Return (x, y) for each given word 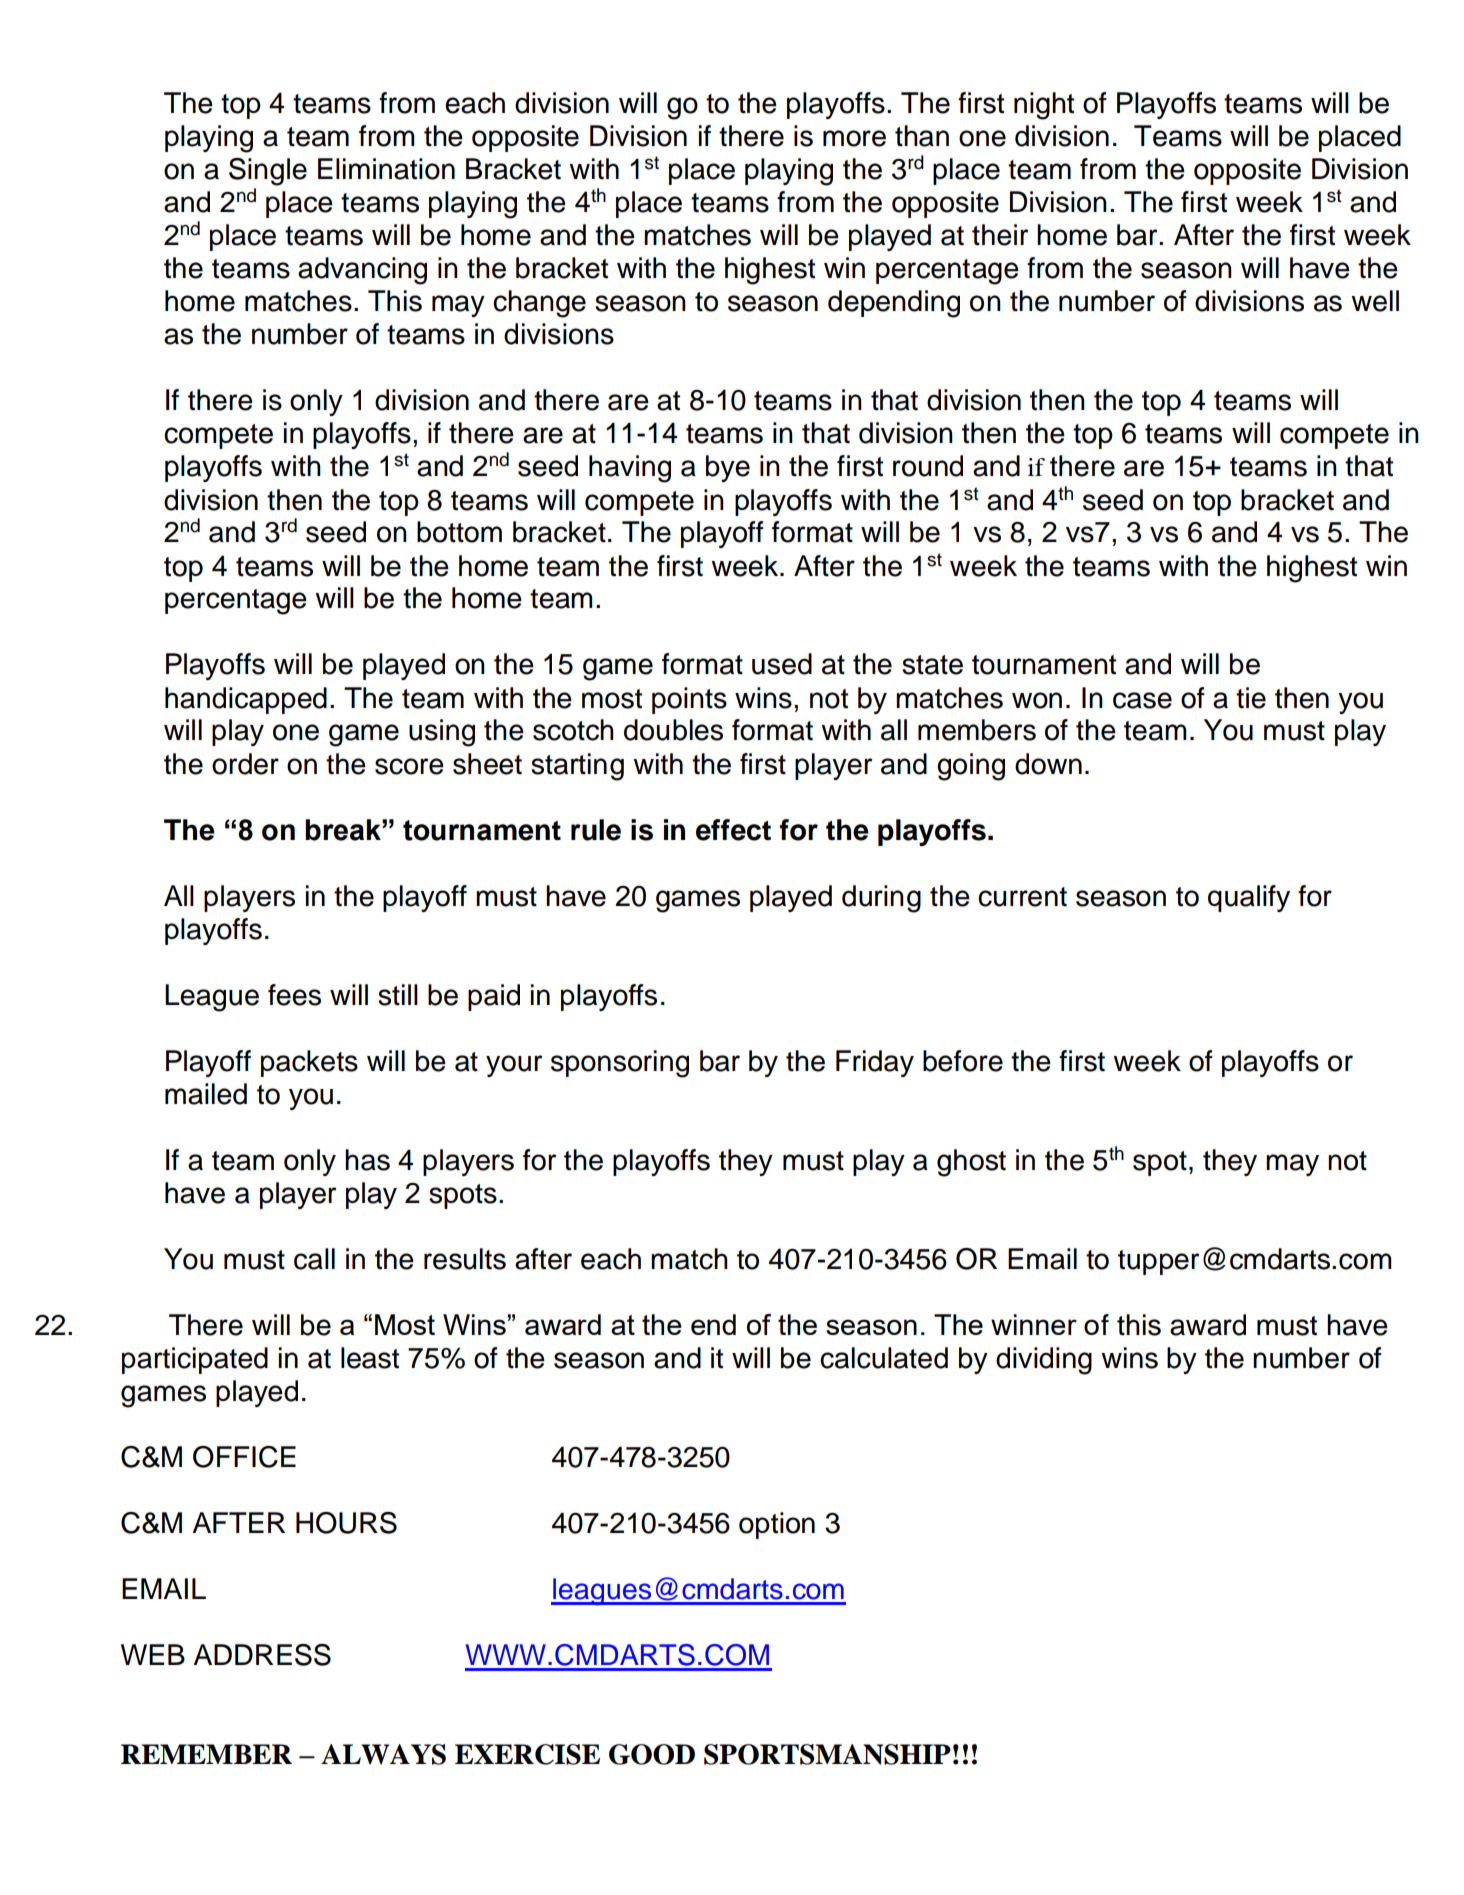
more (854, 138)
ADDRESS (262, 1655)
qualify (1249, 898)
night (1044, 106)
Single (268, 172)
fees (294, 995)
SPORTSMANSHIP (827, 1754)
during (881, 899)
